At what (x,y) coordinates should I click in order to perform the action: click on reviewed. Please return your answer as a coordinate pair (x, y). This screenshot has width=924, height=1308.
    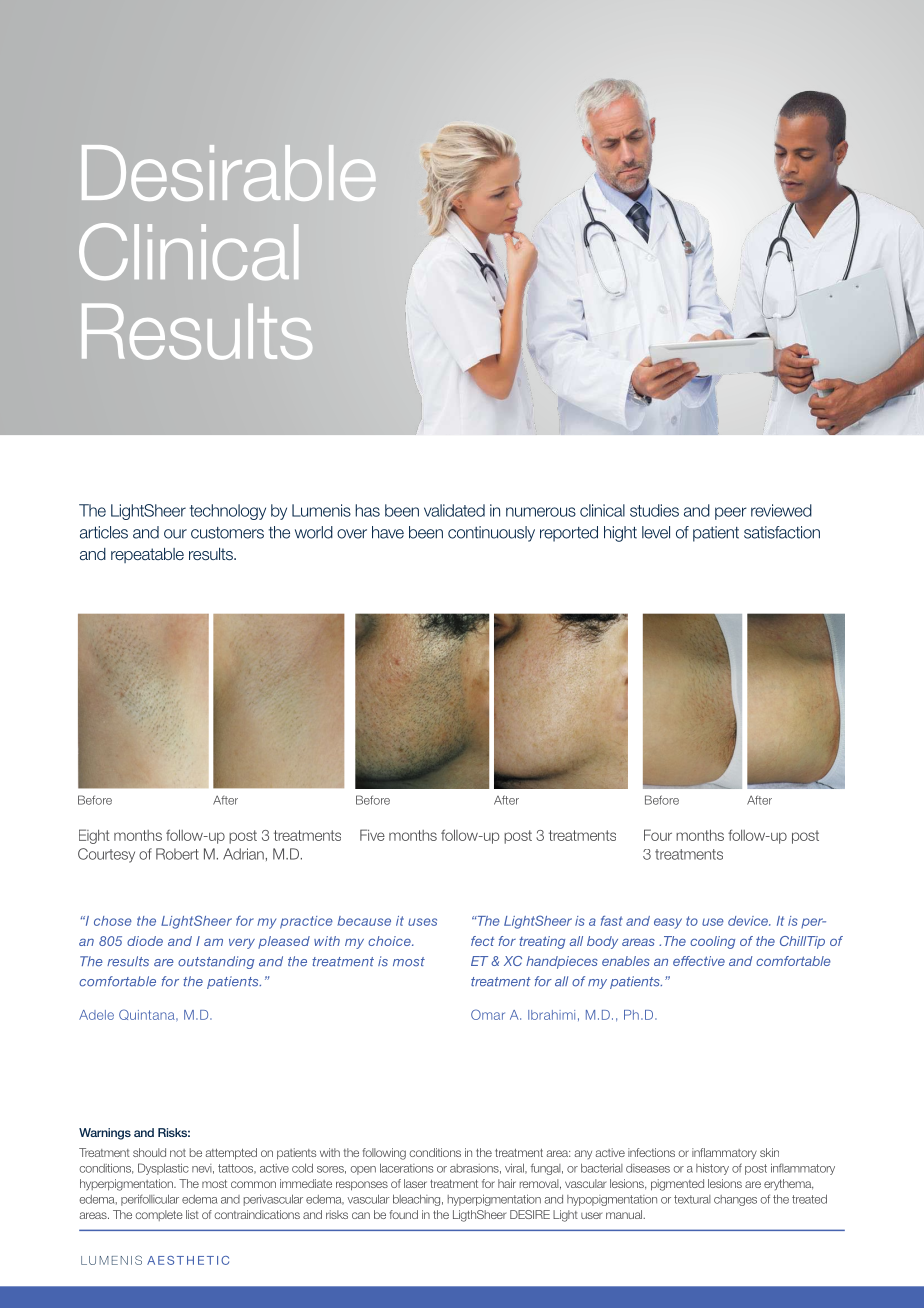
    Looking at the image, I should click on (781, 510).
